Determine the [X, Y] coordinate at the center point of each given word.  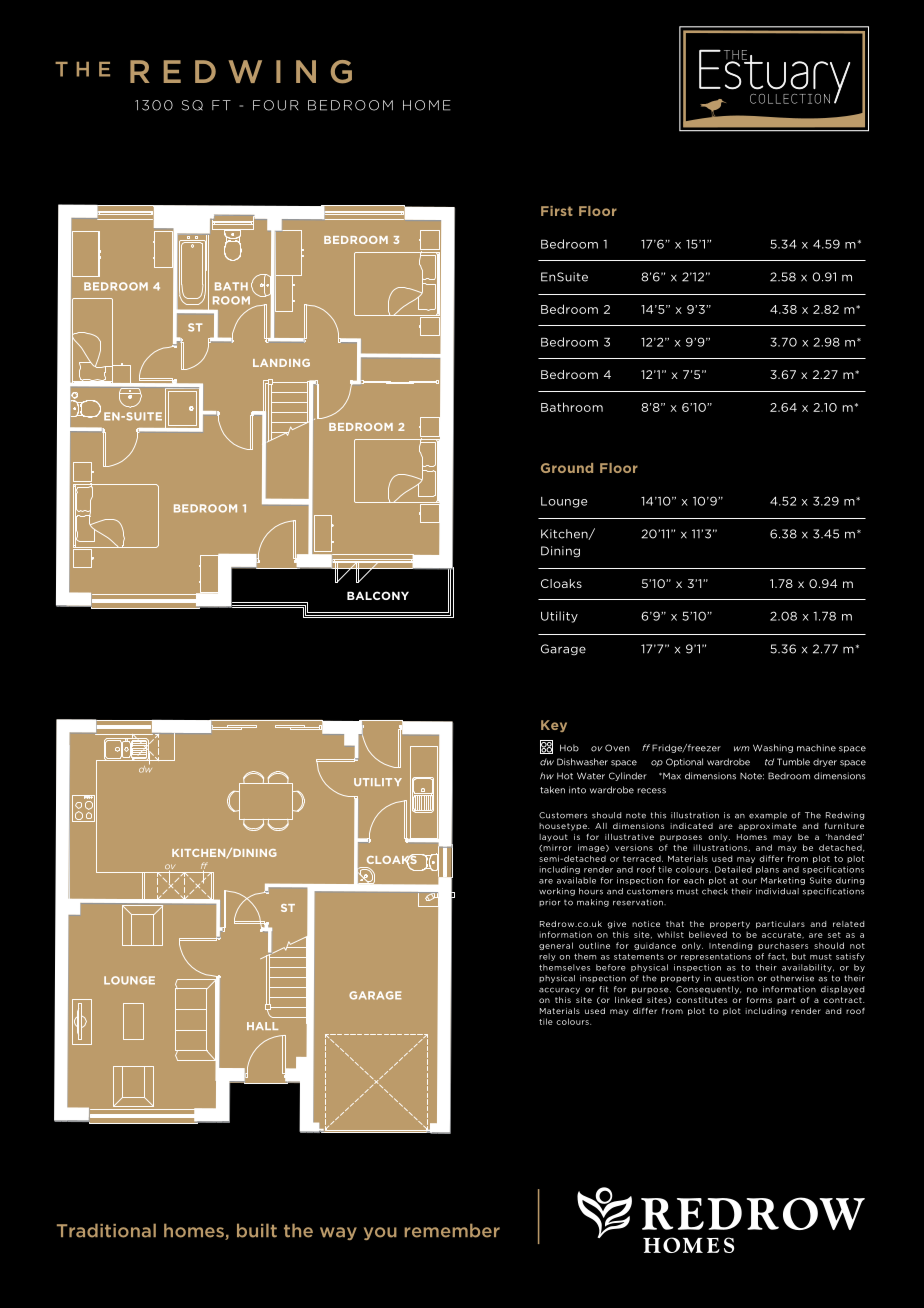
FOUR [275, 105]
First [557, 211]
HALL [262, 1026]
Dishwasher [582, 762]
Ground [567, 468]
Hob [569, 748]
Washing [773, 748]
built [257, 1230]
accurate [783, 935]
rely [547, 957]
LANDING [281, 363]
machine [816, 748]
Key [554, 726]
